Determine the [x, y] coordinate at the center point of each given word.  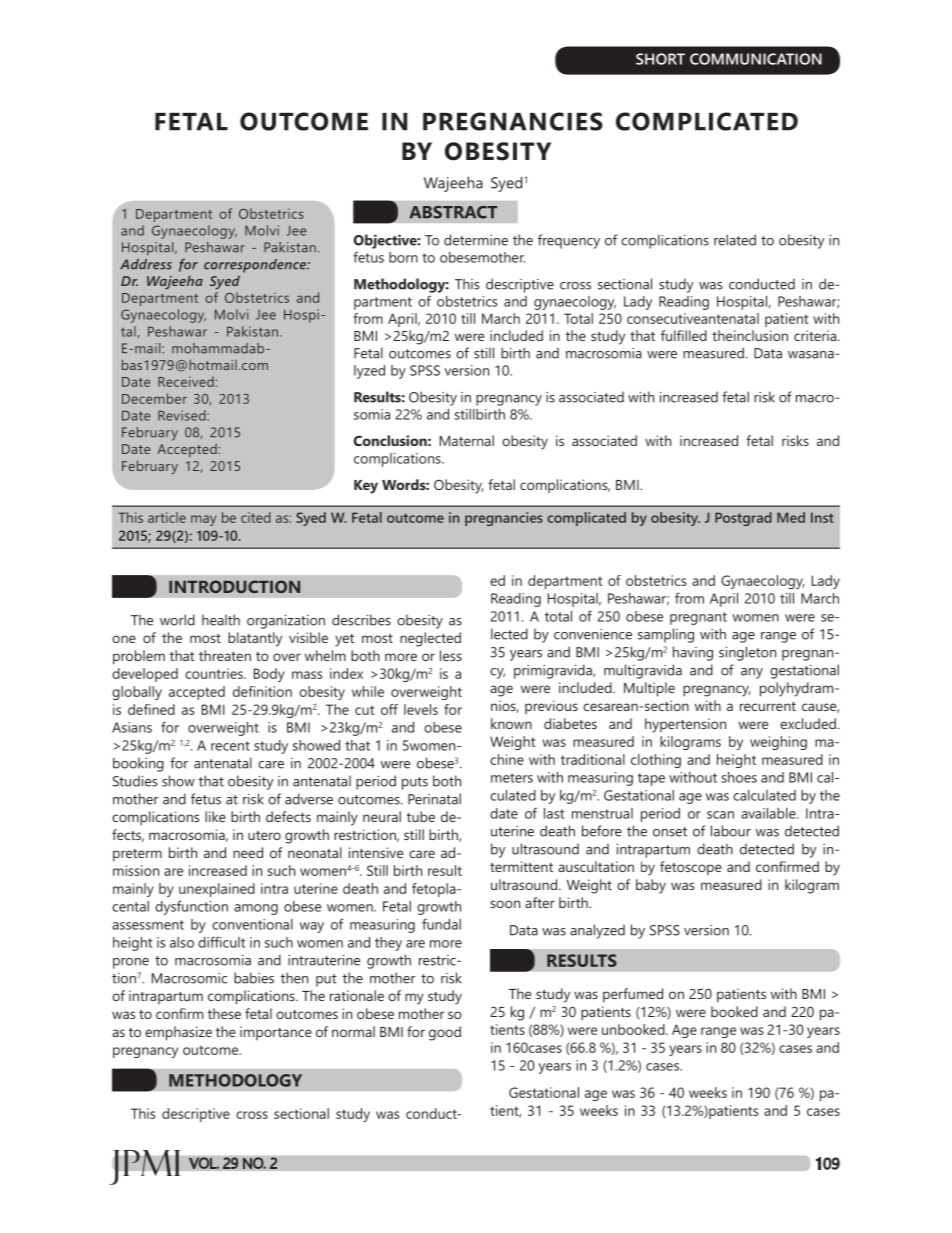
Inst [822, 517]
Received [186, 381]
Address [146, 264]
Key [366, 487]
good [445, 1033]
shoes [739, 777]
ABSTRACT [453, 212]
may [203, 520]
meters [512, 778]
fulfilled [684, 335]
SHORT [660, 59]
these [224, 1013]
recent [230, 746]
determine [476, 240]
